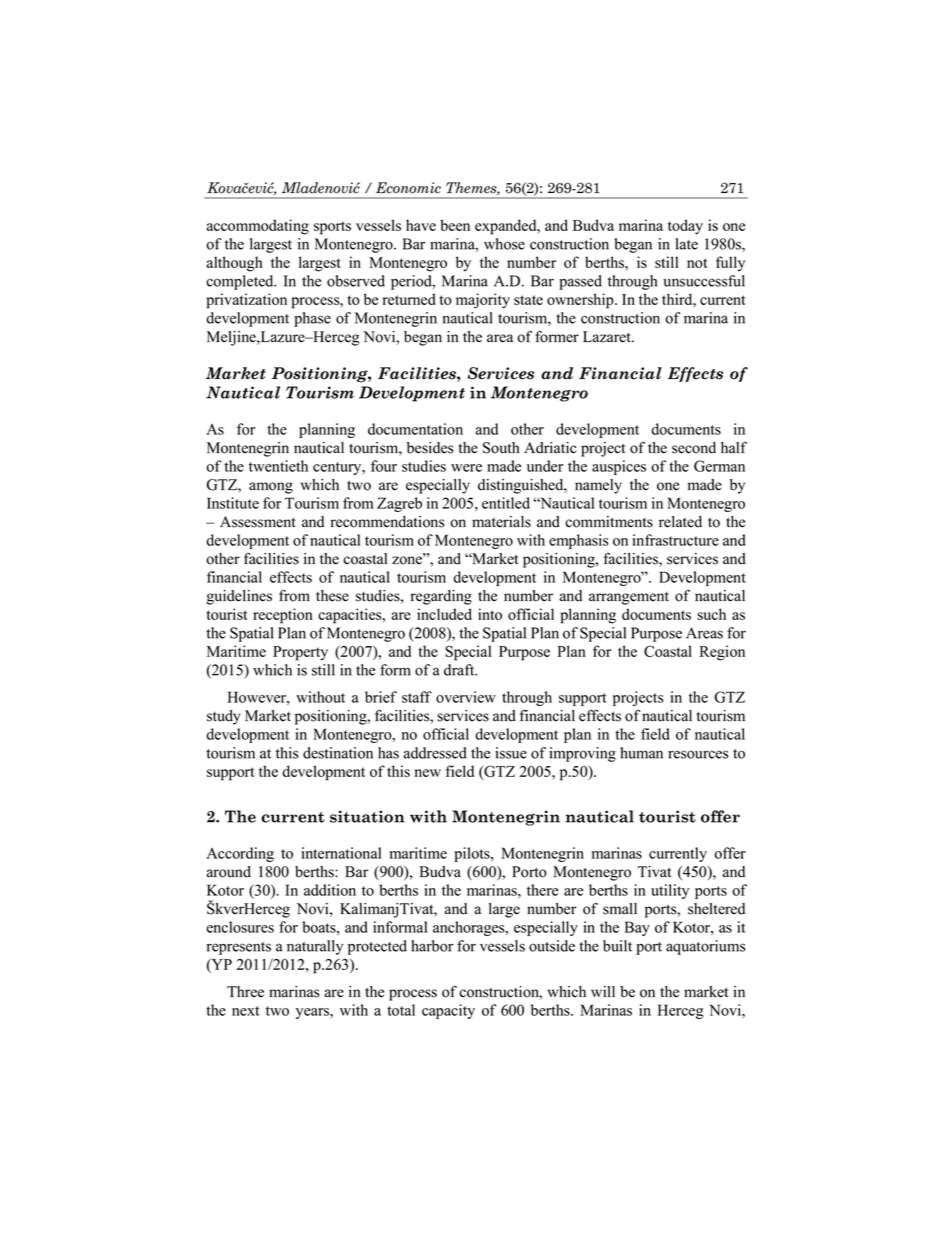  Describe the element at coordinates (466, 468) in the page. I see `were` at that location.
